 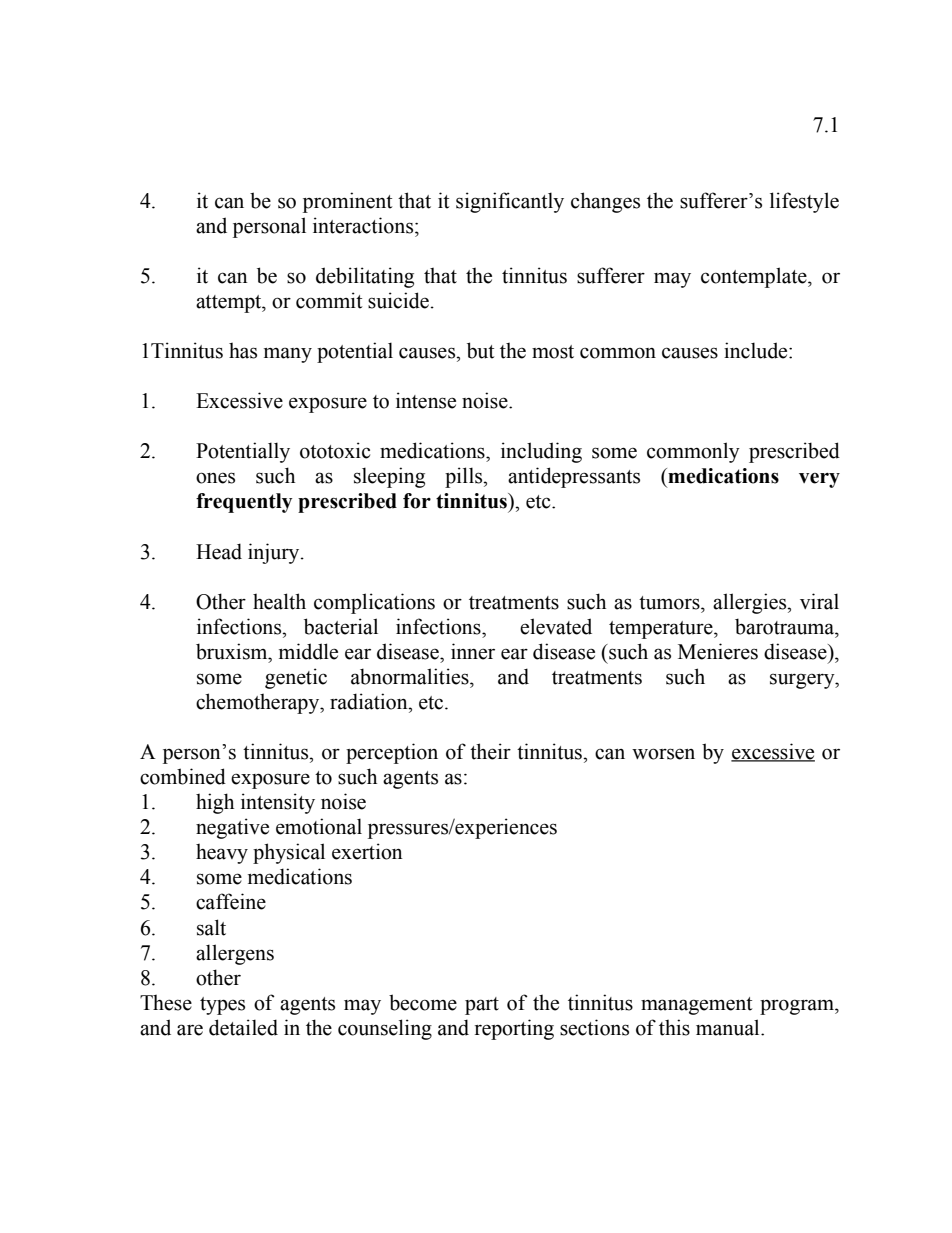 I want to click on significantly, so click(x=510, y=202).
